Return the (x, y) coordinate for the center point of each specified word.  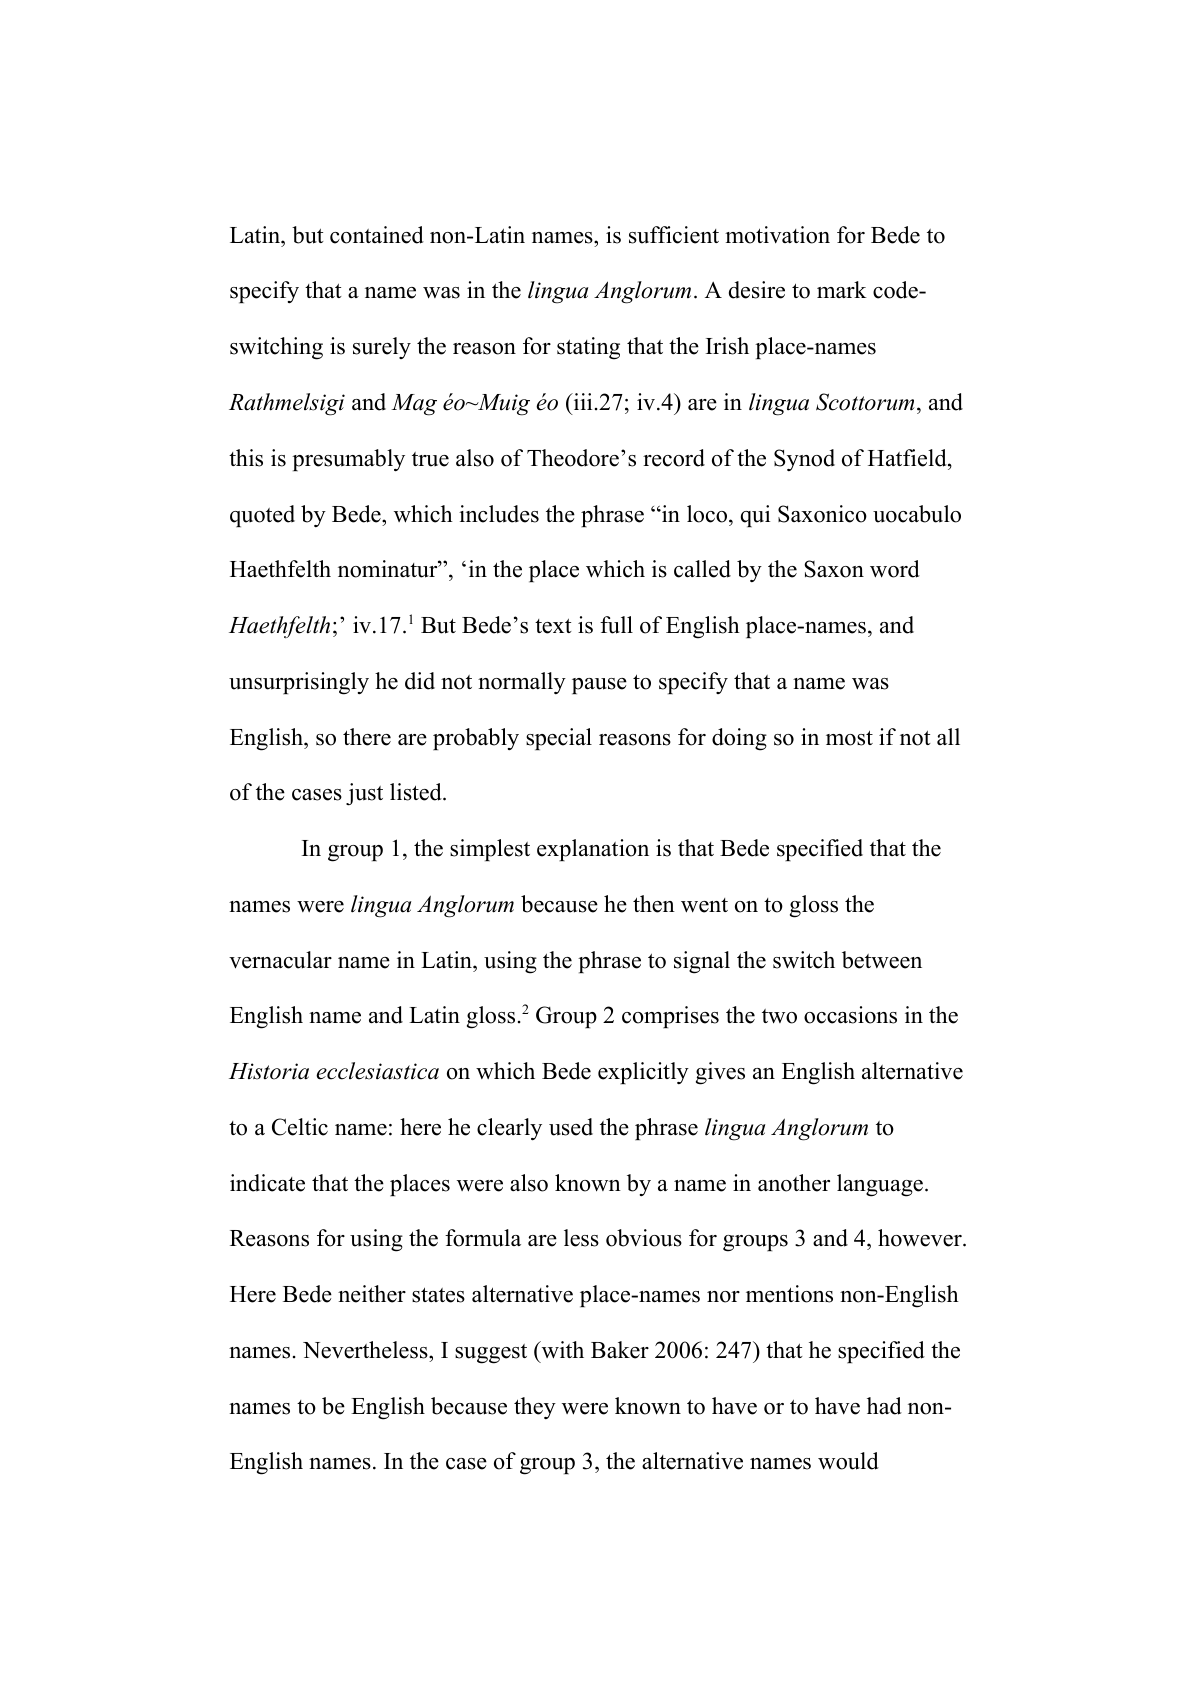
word (895, 569)
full (616, 625)
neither (372, 1294)
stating (588, 348)
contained (377, 235)
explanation (593, 850)
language (880, 1185)
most (849, 738)
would (848, 1461)
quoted (262, 516)
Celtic (300, 1127)
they (535, 1408)
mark (842, 289)
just (364, 794)
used (571, 1127)
